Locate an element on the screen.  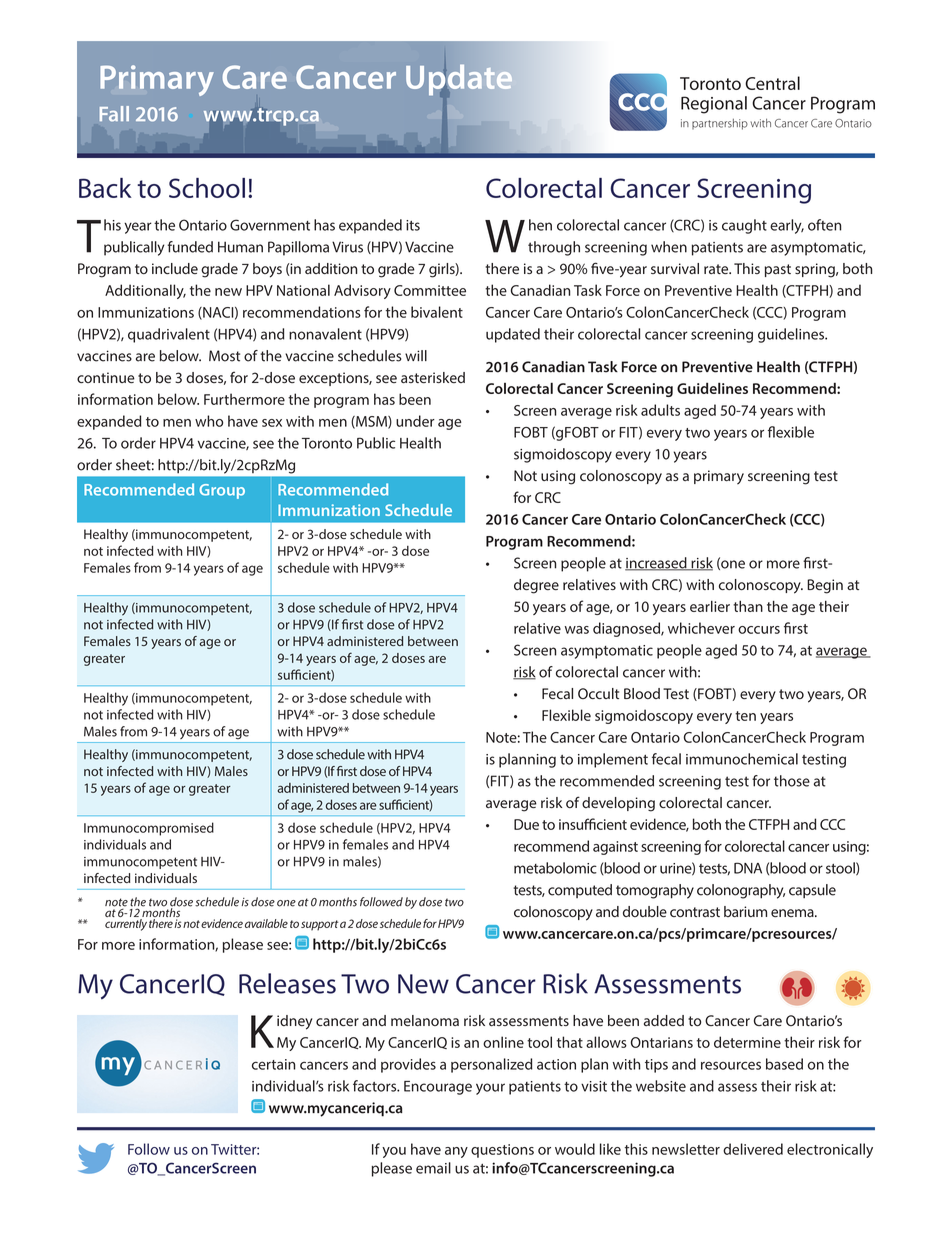
under is located at coordinates (415, 421).
